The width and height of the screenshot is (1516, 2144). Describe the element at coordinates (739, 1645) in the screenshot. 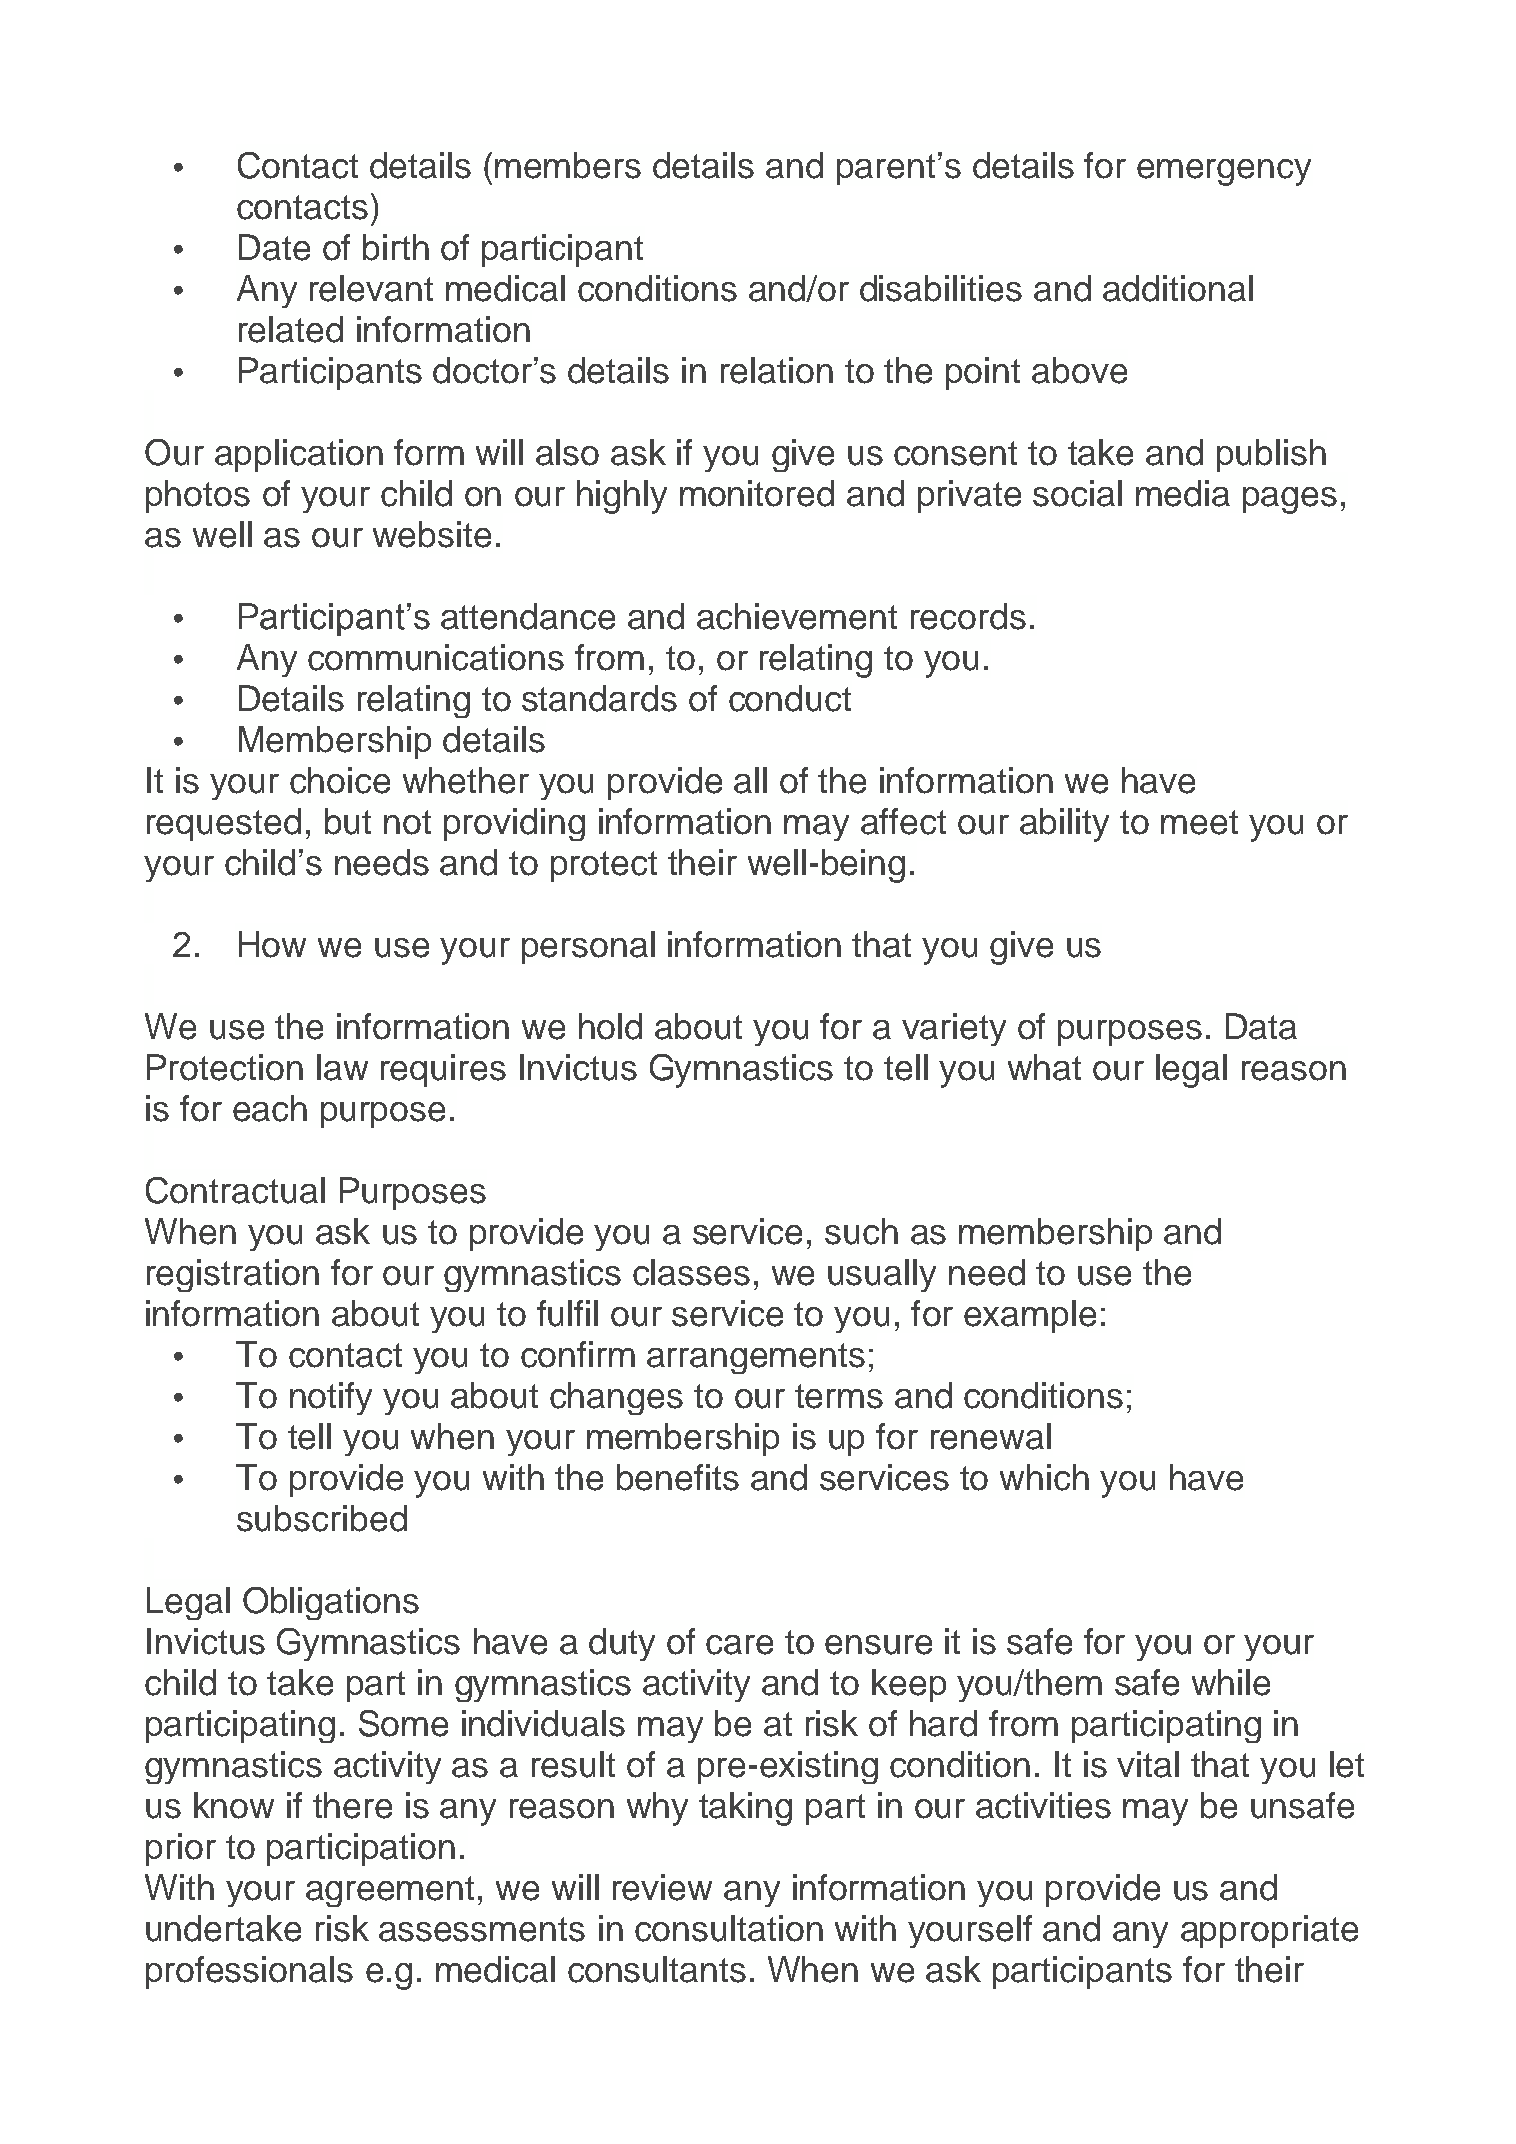

I see `care` at that location.
